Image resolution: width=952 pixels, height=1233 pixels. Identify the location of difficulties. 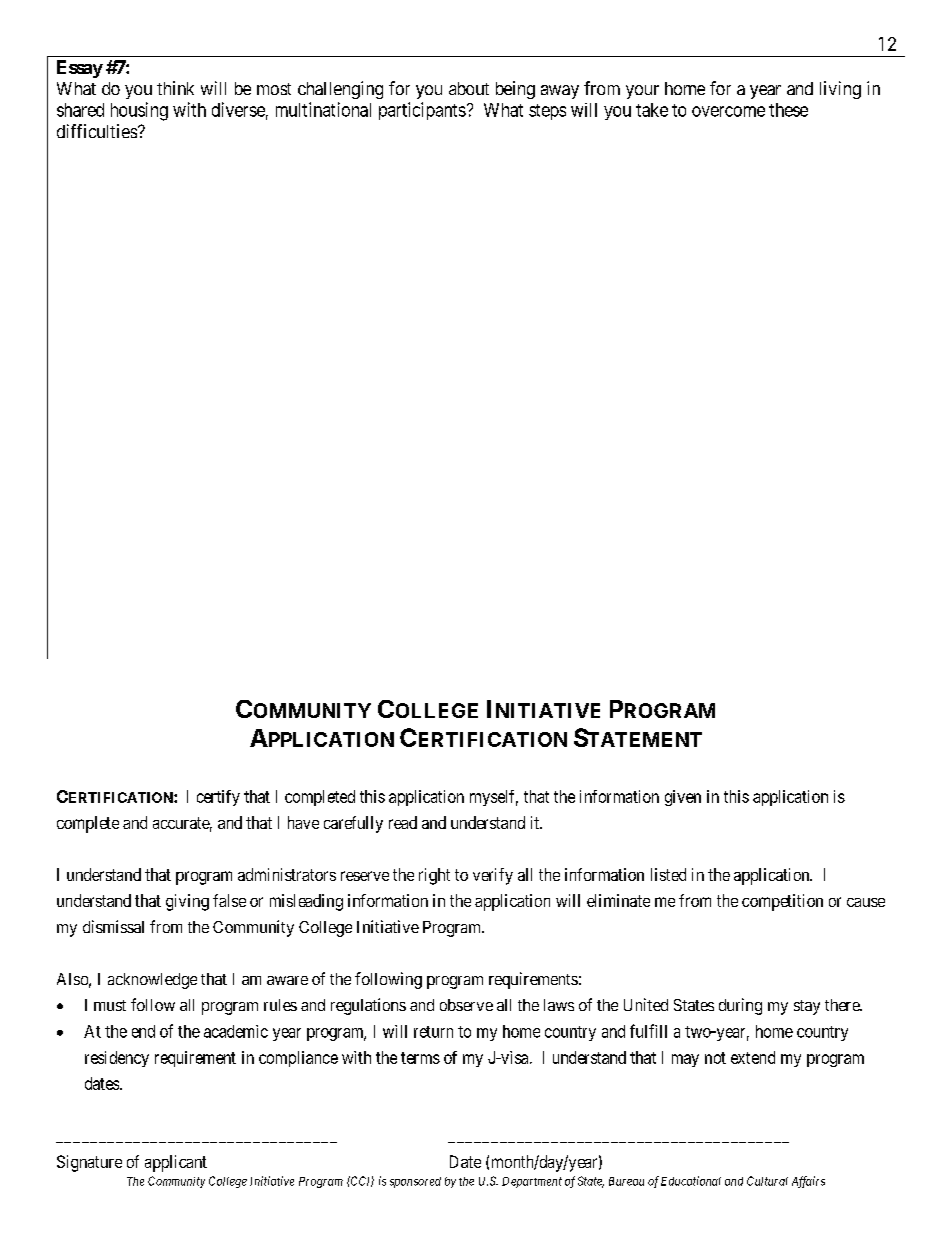
(97, 131).
